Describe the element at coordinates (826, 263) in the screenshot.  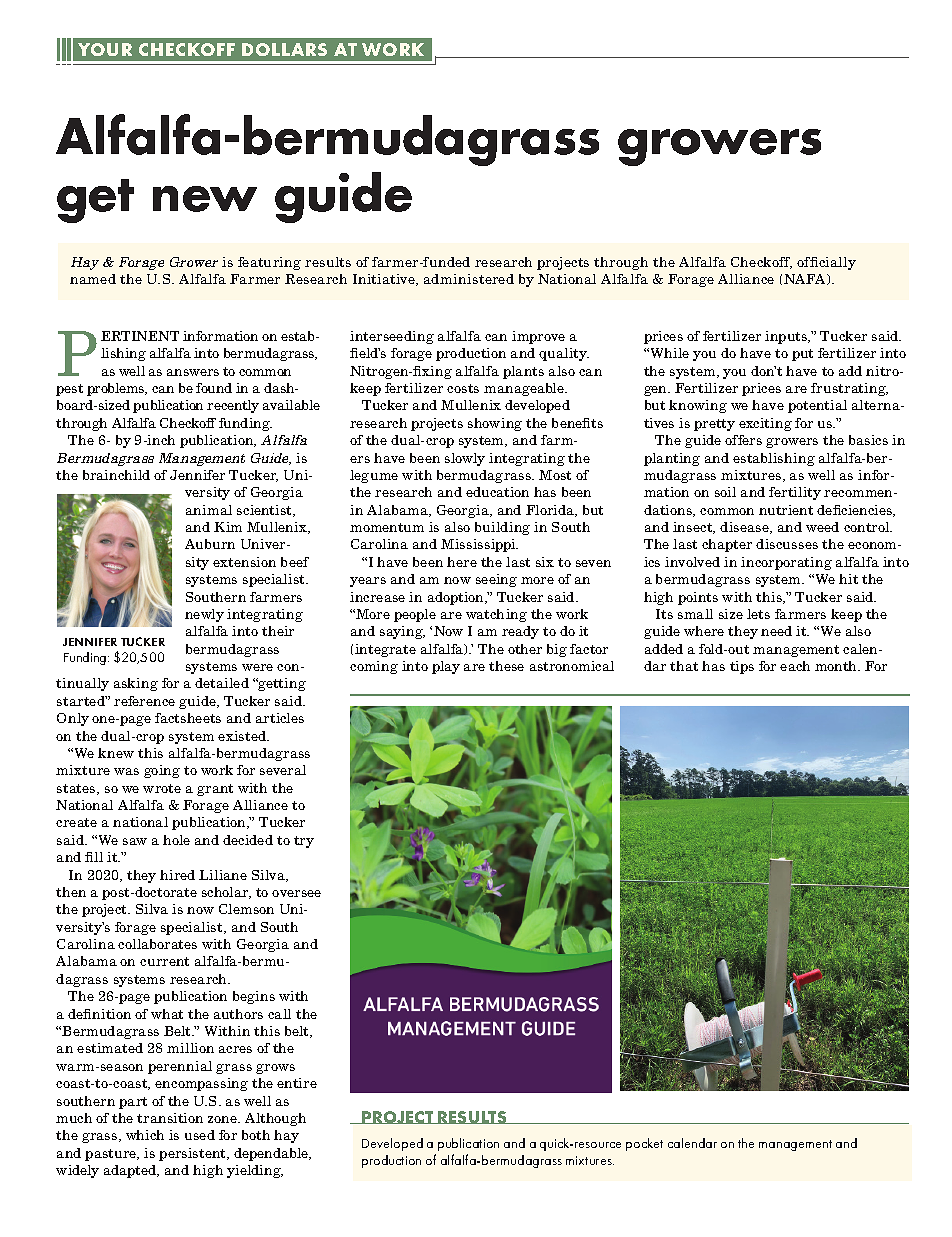
I see `officially` at that location.
